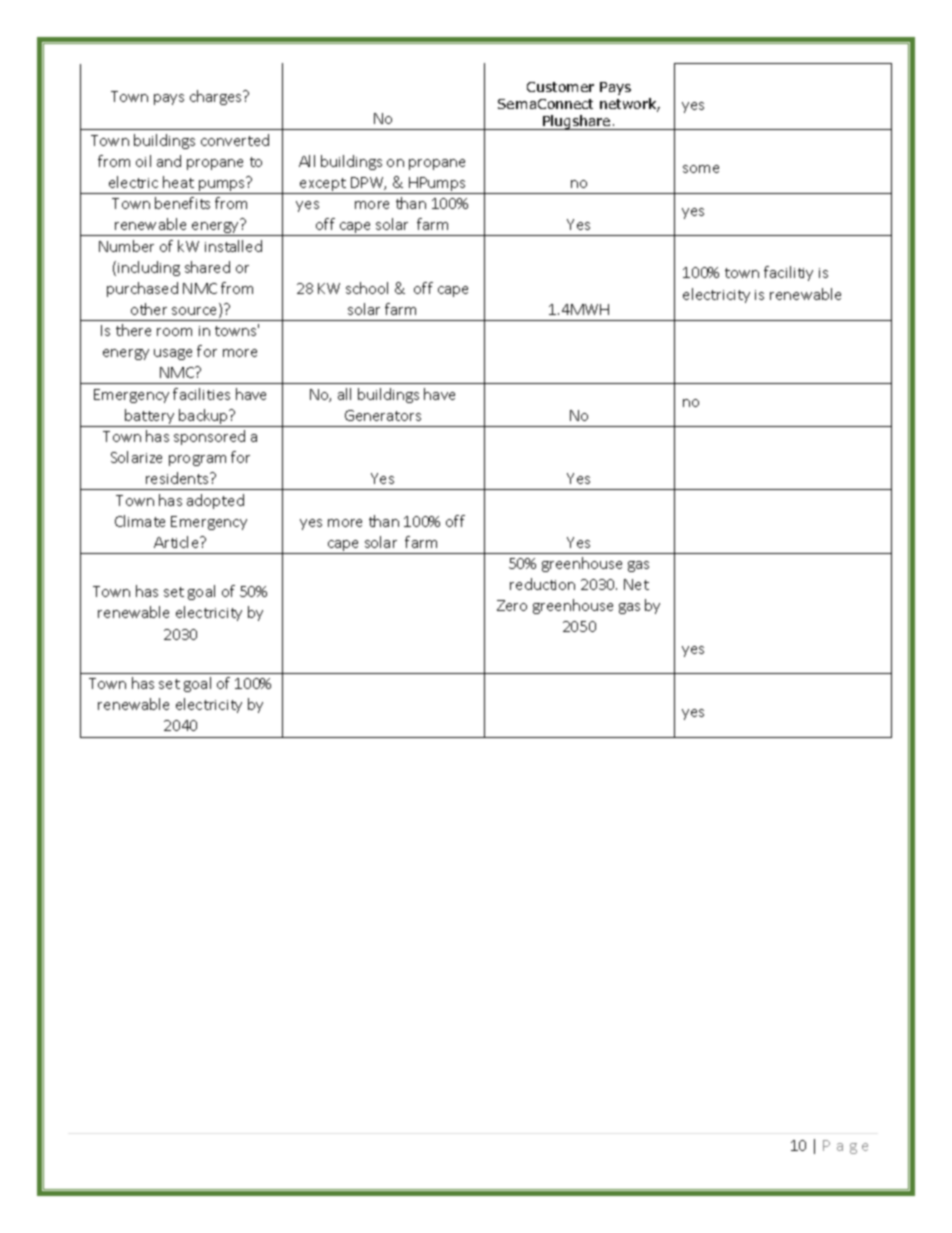 The height and width of the screenshot is (1233, 952). I want to click on charges, so click(217, 97).
